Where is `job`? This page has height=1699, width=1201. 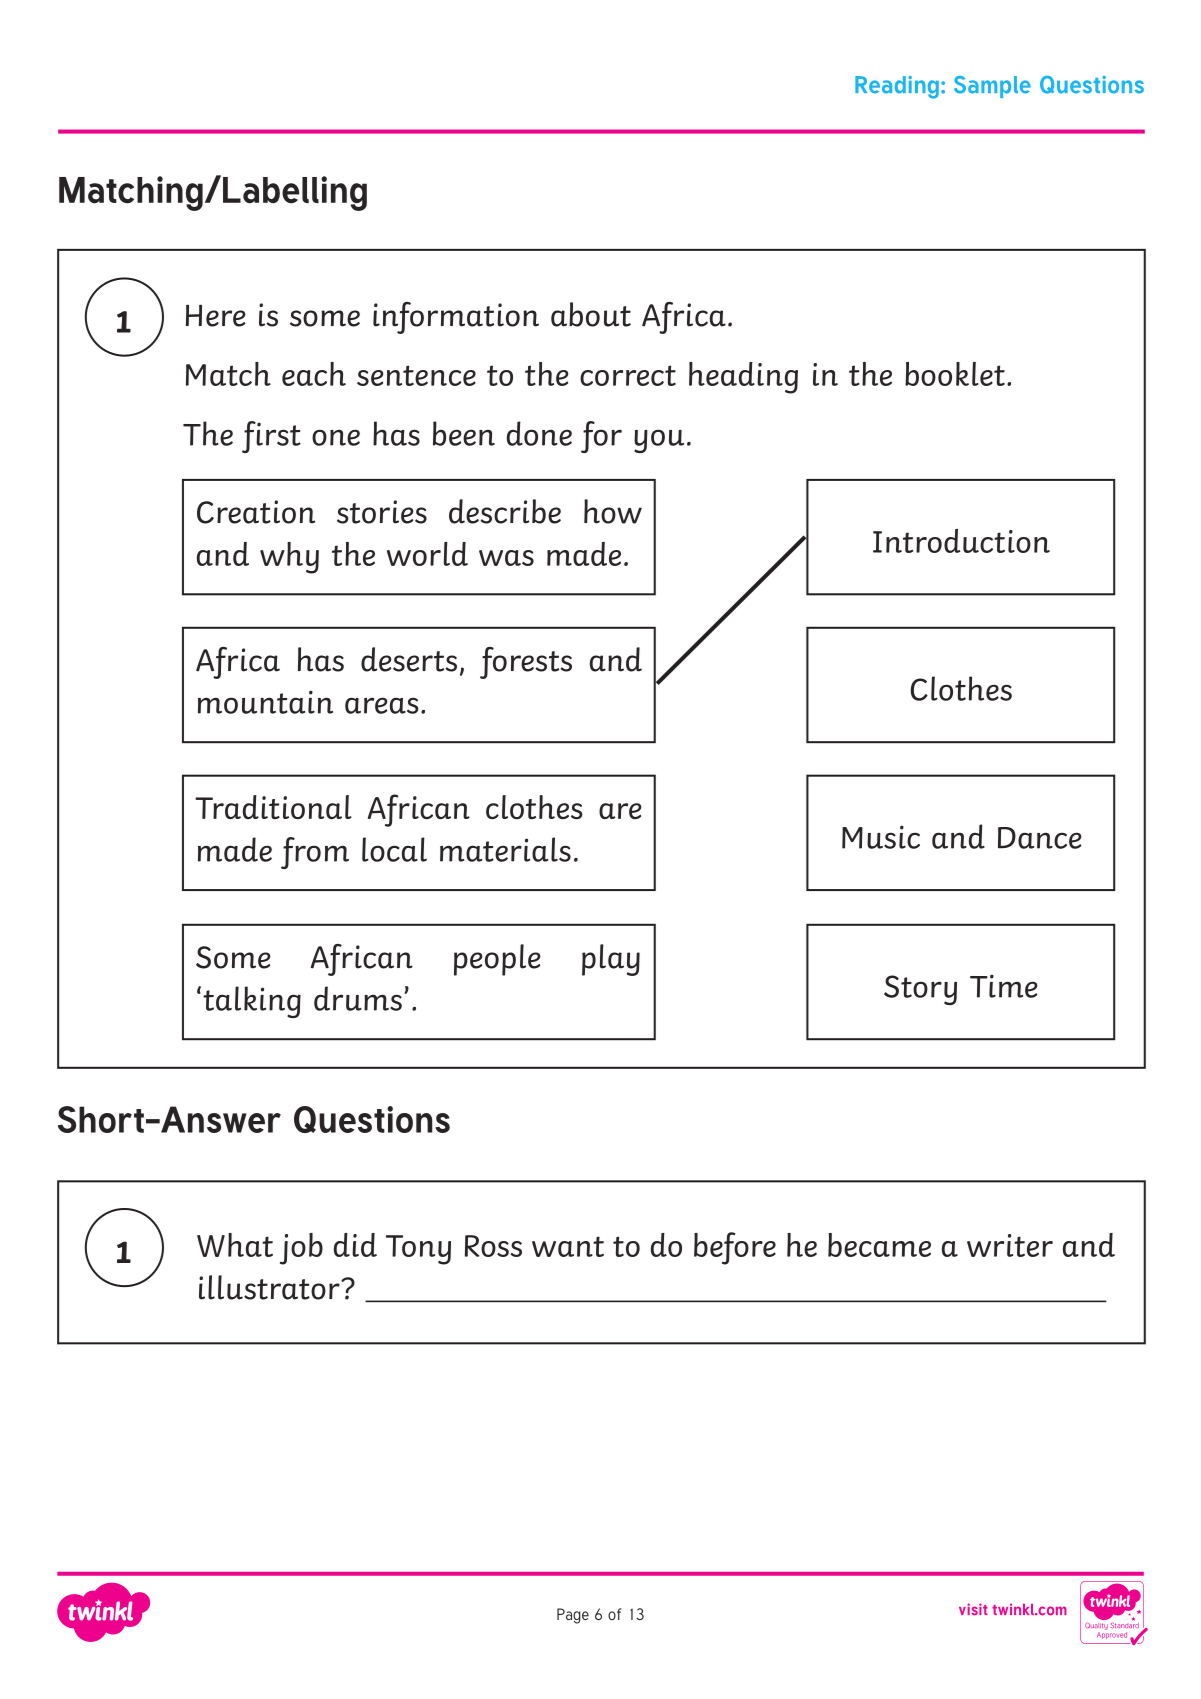 job is located at coordinates (301, 1249).
